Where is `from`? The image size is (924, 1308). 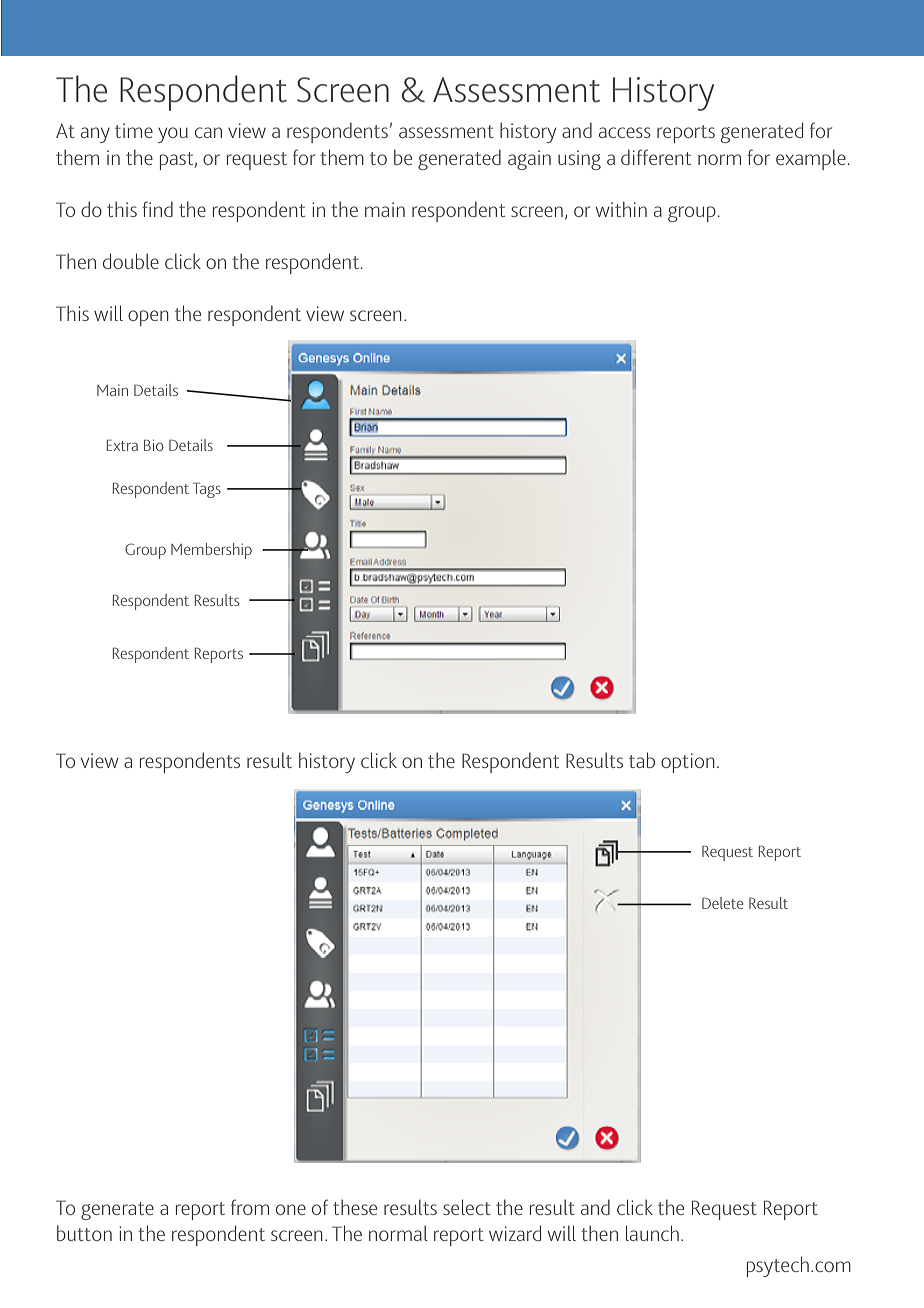
from is located at coordinates (250, 1207).
